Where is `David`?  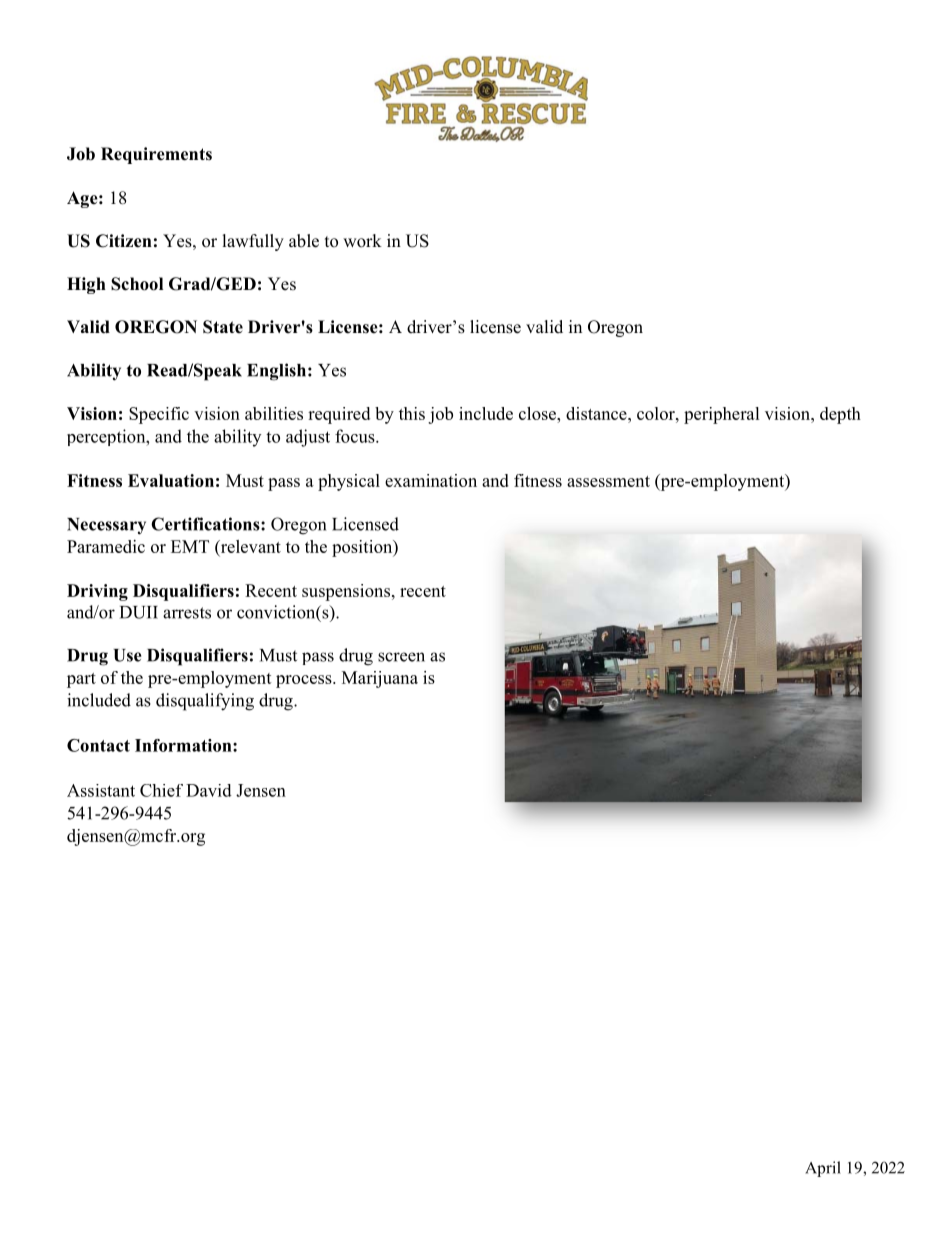
David is located at coordinates (209, 790).
